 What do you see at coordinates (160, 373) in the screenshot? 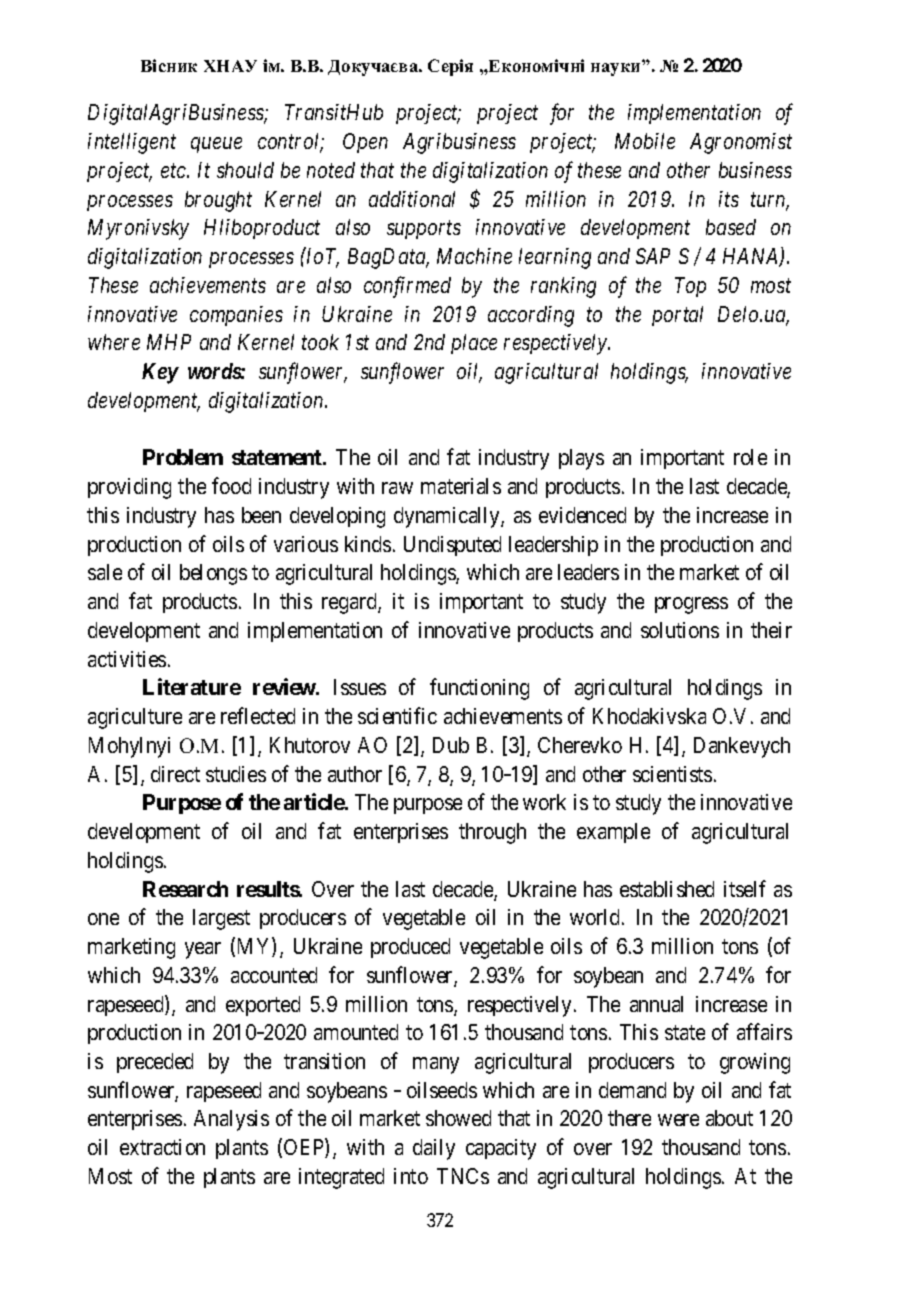
I see `Key` at bounding box center [160, 373].
